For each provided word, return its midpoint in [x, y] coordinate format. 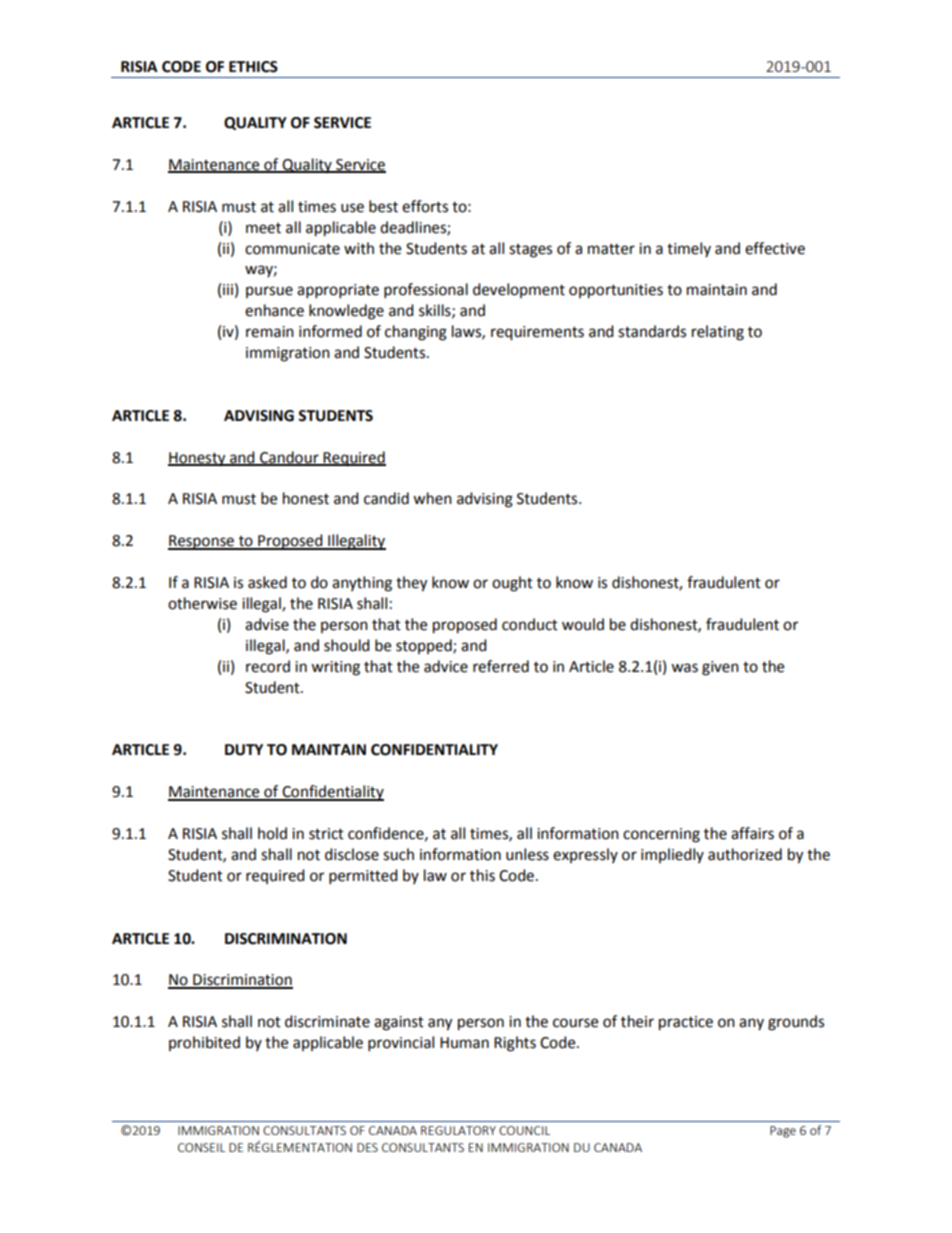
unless [527, 854]
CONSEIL [201, 1147]
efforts [425, 206]
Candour [289, 458]
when [432, 498]
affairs [752, 833]
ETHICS [253, 67]
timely [689, 249]
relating [718, 333]
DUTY [244, 750]
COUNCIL [524, 1130]
